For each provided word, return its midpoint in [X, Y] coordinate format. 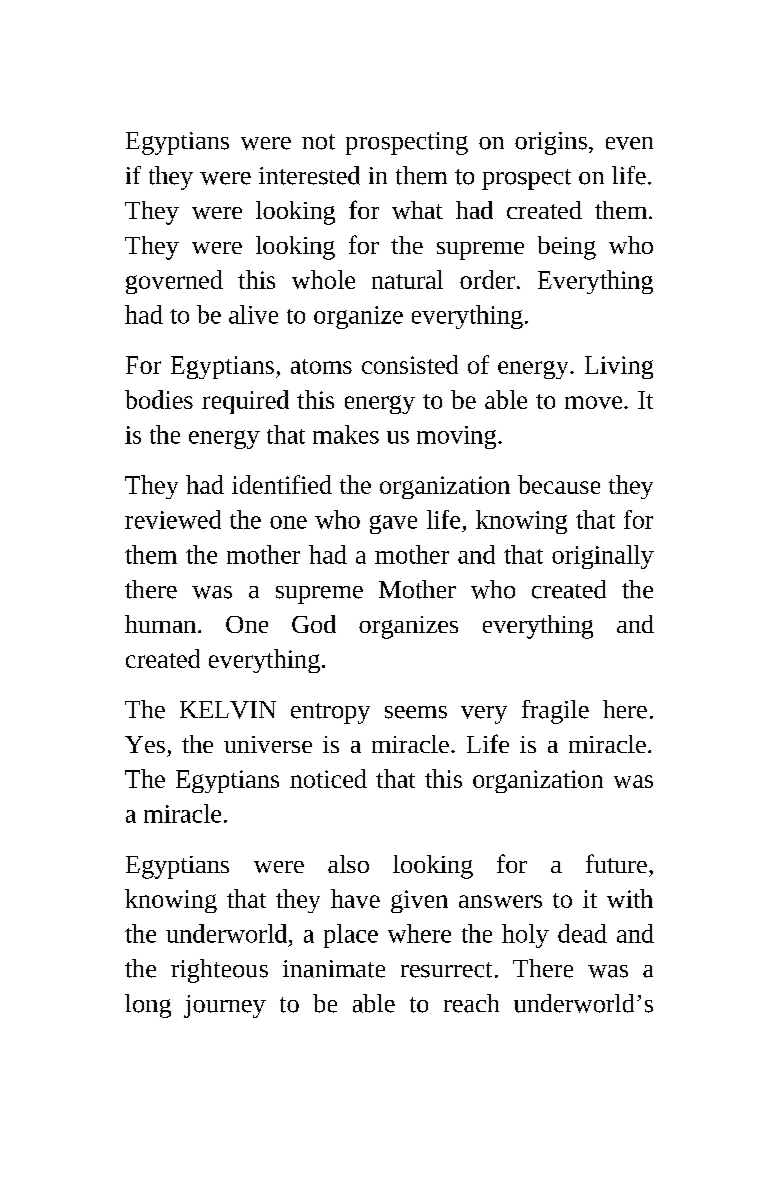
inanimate [334, 969]
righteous [219, 971]
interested [309, 175]
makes [346, 434]
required [245, 402]
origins [551, 143]
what [417, 210]
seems [416, 712]
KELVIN [228, 710]
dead [582, 933]
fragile [555, 712]
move [593, 402]
